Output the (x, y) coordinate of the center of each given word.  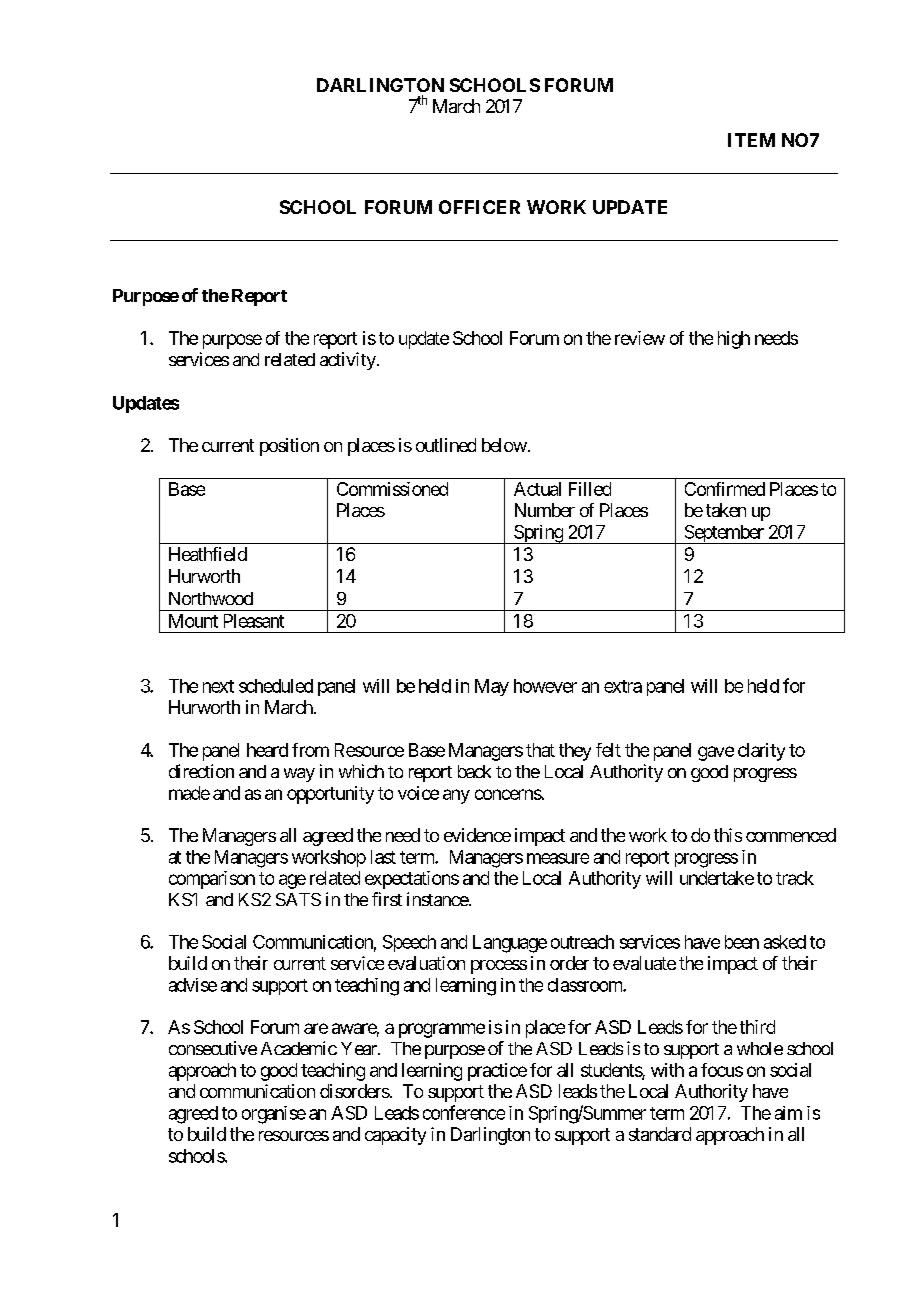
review (640, 338)
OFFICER (479, 207)
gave (716, 753)
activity (348, 361)
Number (545, 510)
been (742, 942)
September (724, 534)
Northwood (211, 598)
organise (274, 1115)
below (504, 445)
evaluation (426, 963)
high (734, 340)
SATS (298, 899)
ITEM (751, 140)
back (474, 771)
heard (267, 750)
